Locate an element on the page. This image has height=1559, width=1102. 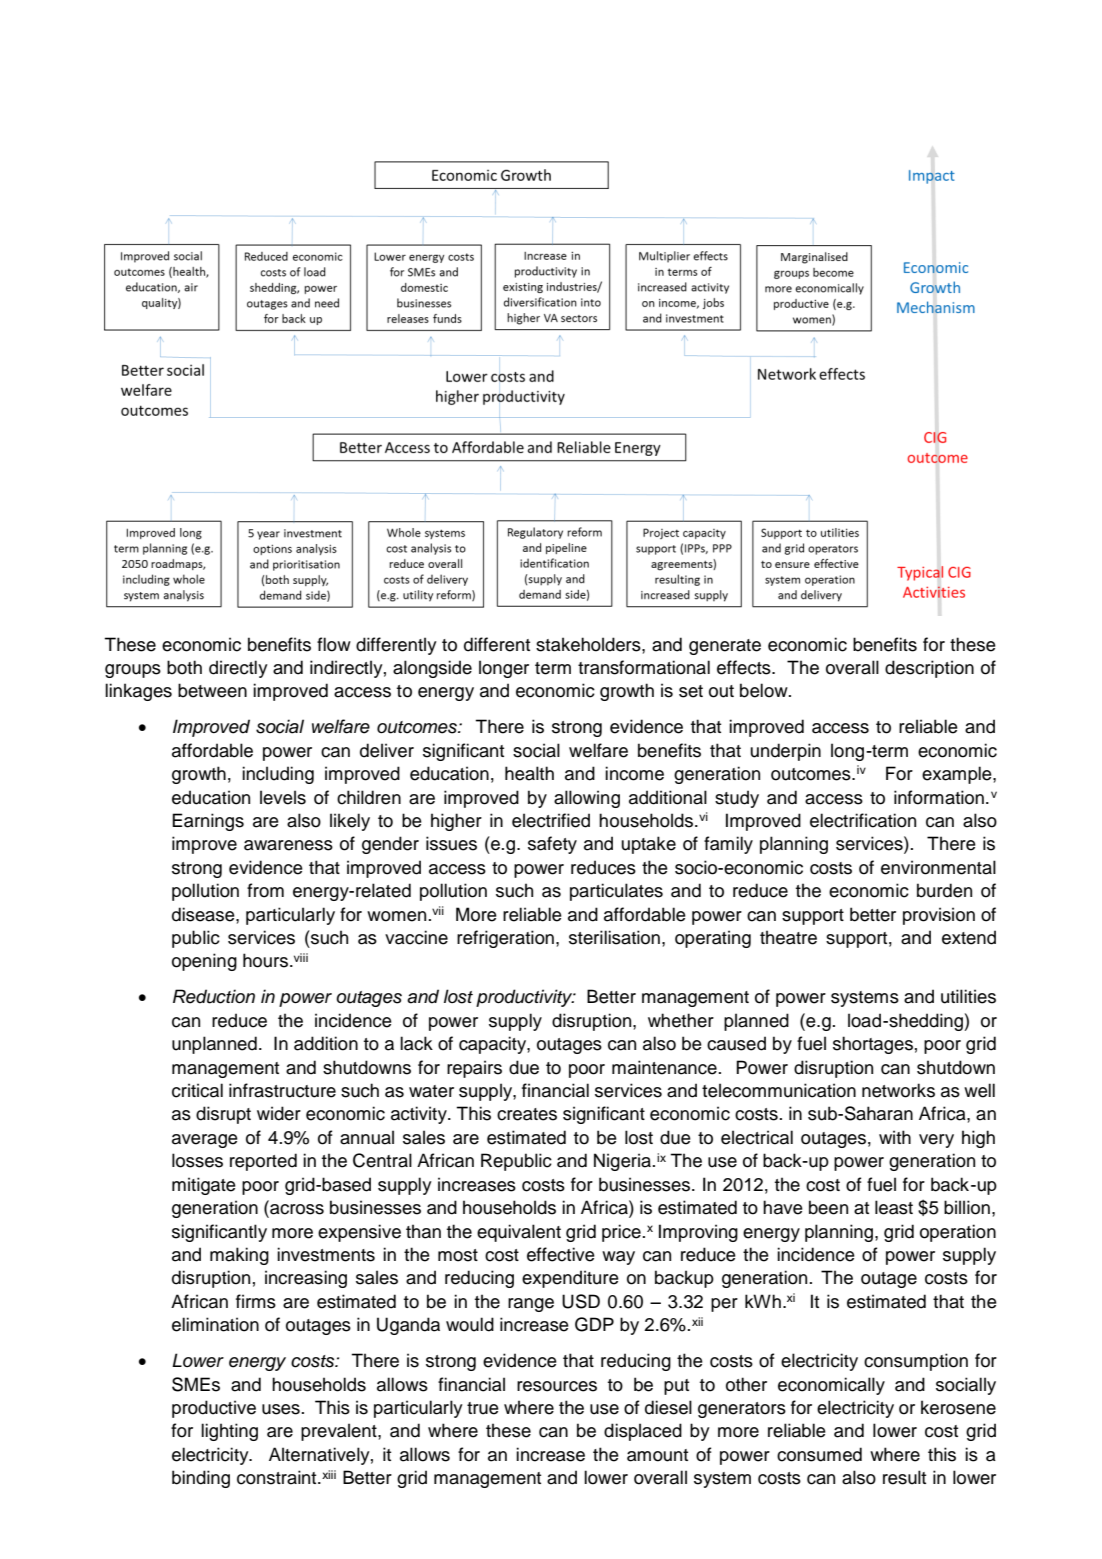
provision is located at coordinates (939, 916).
